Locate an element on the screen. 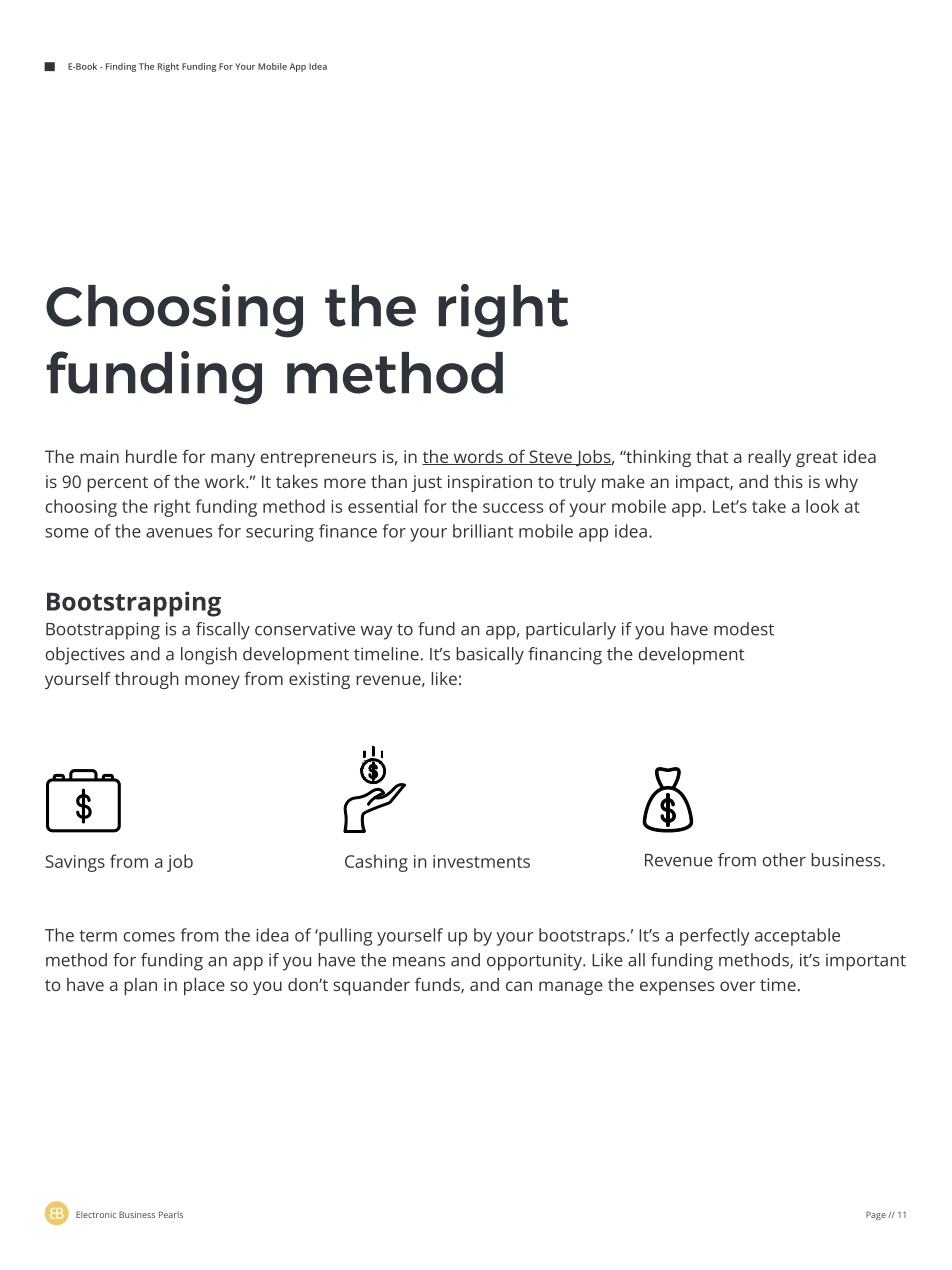 The image size is (952, 1270). can is located at coordinates (519, 986).
